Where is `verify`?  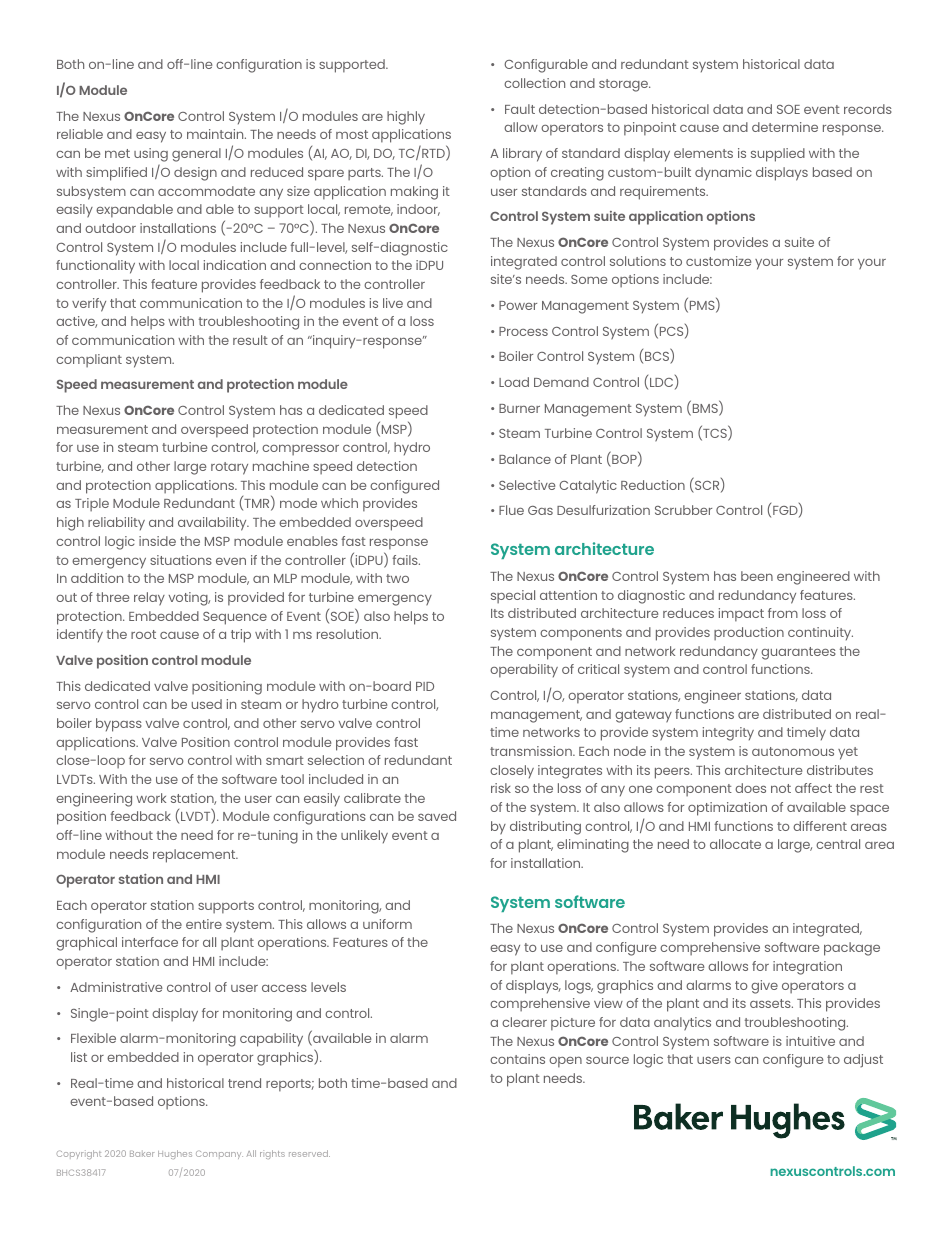 verify is located at coordinates (89, 305).
